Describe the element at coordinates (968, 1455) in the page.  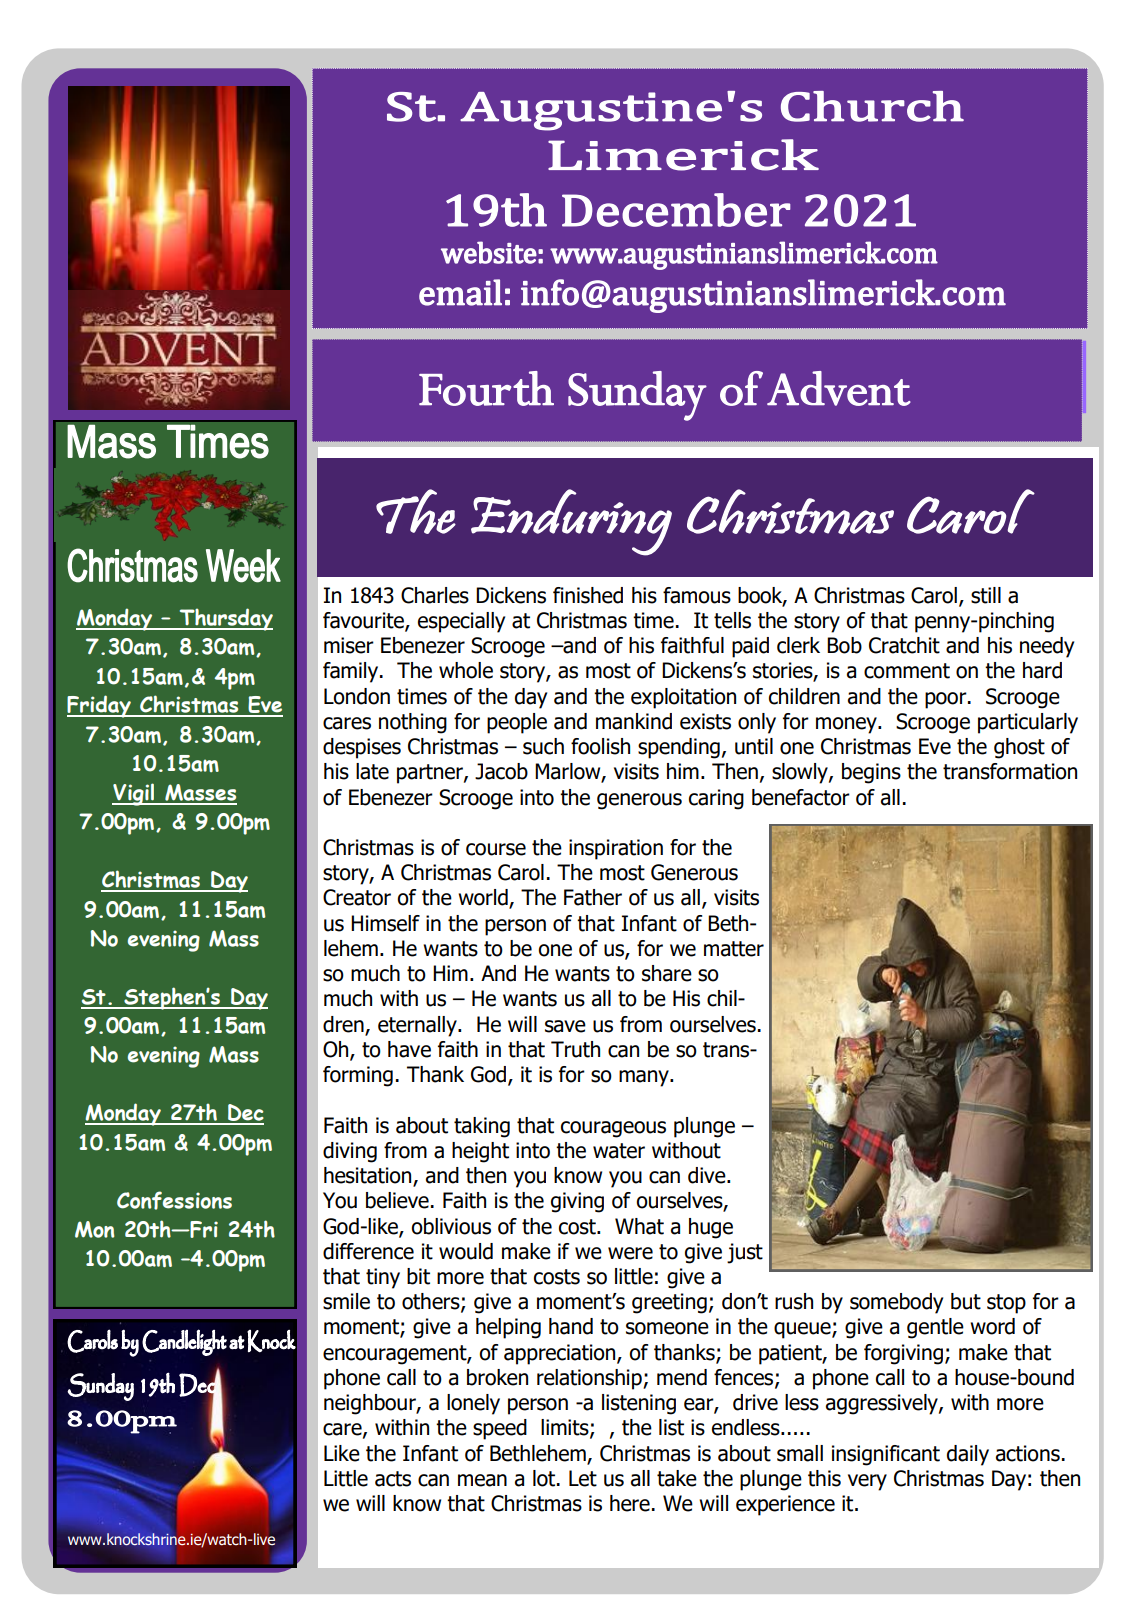
I see `daily` at that location.
